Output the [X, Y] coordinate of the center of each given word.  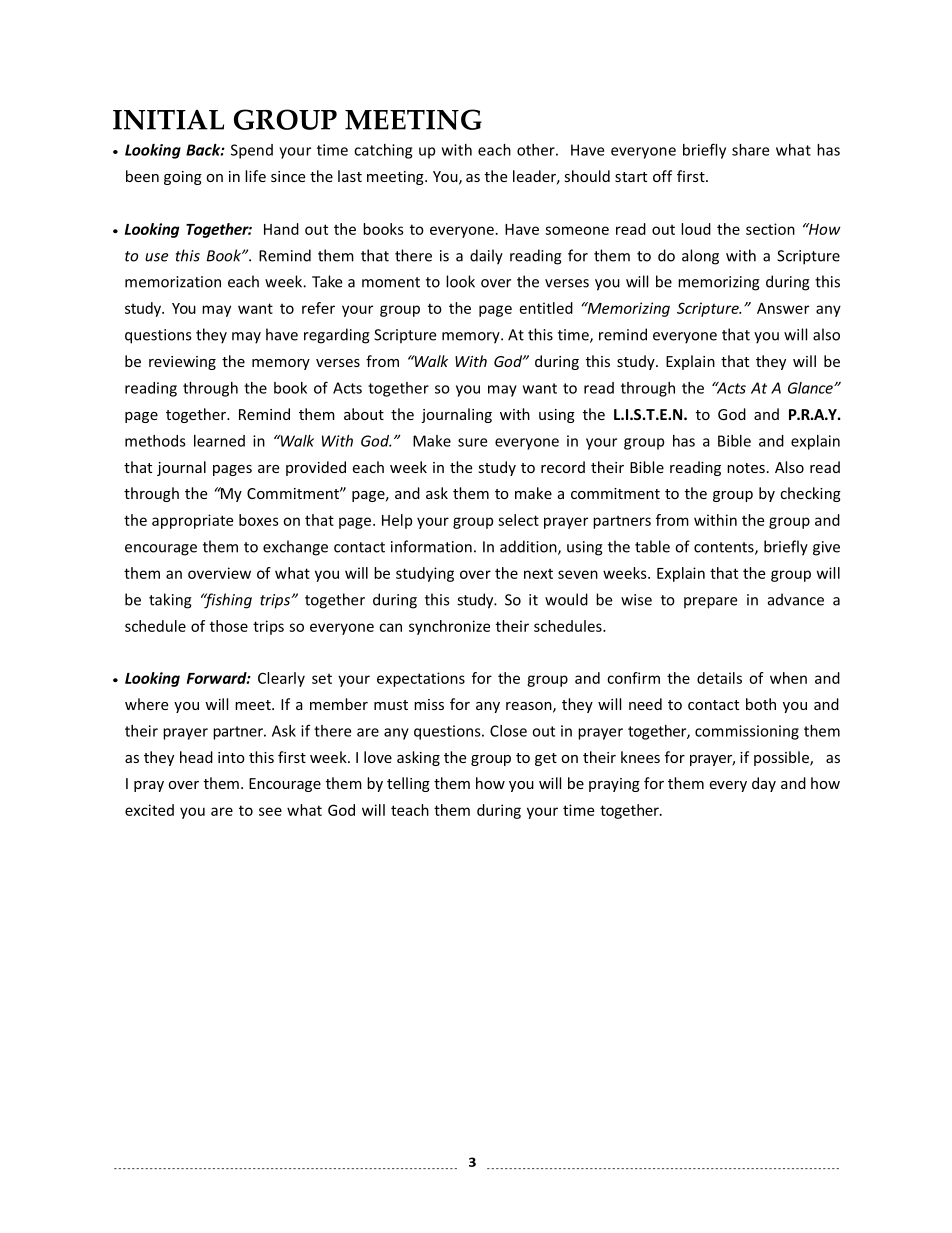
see [270, 811]
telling [408, 784]
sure [472, 442]
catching [383, 151]
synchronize [449, 627]
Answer [783, 308]
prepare [710, 603]
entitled [546, 308]
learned [219, 441]
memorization [173, 282]
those [229, 626]
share [750, 150]
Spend [252, 151]
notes [746, 468]
